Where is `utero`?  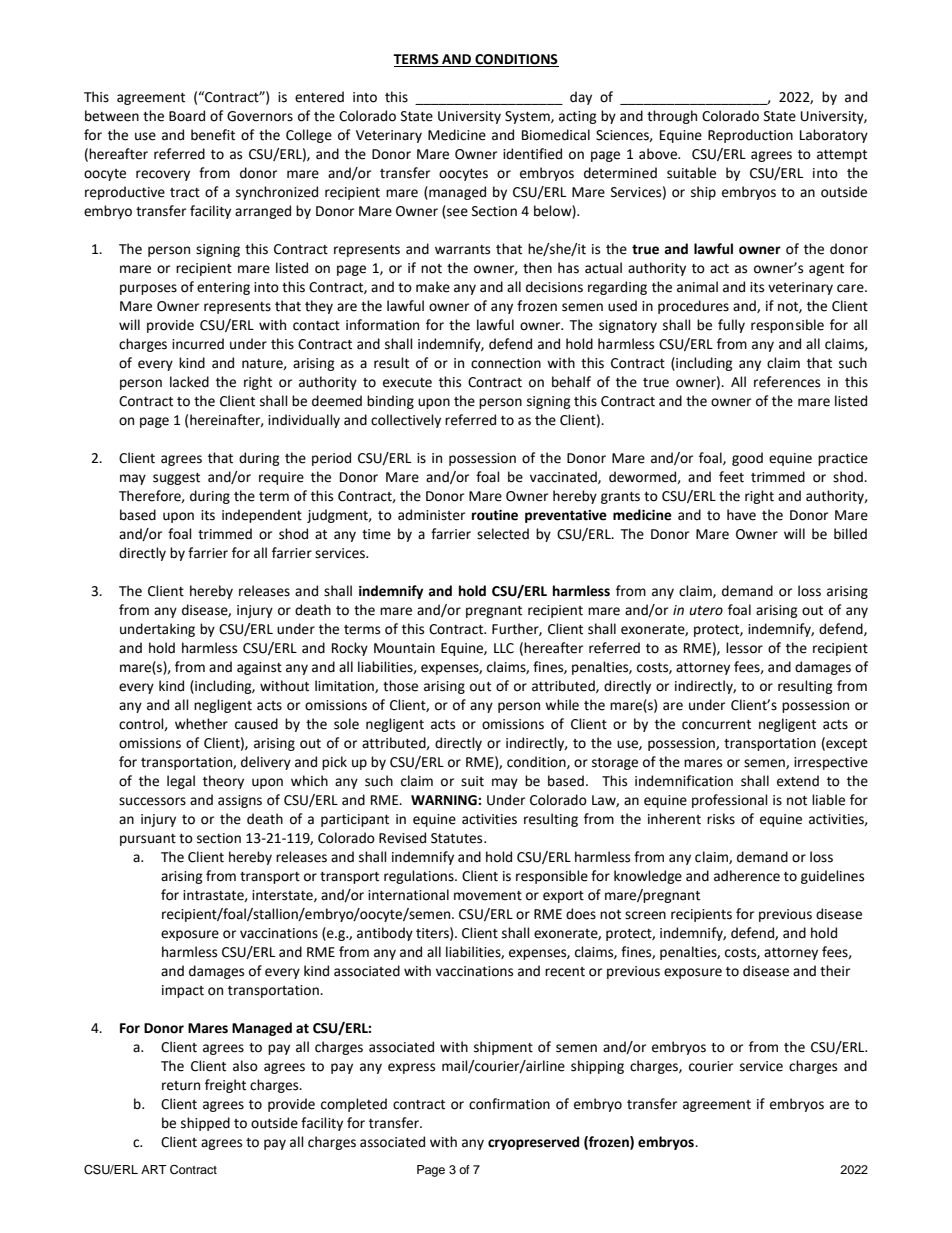
utero is located at coordinates (706, 611).
